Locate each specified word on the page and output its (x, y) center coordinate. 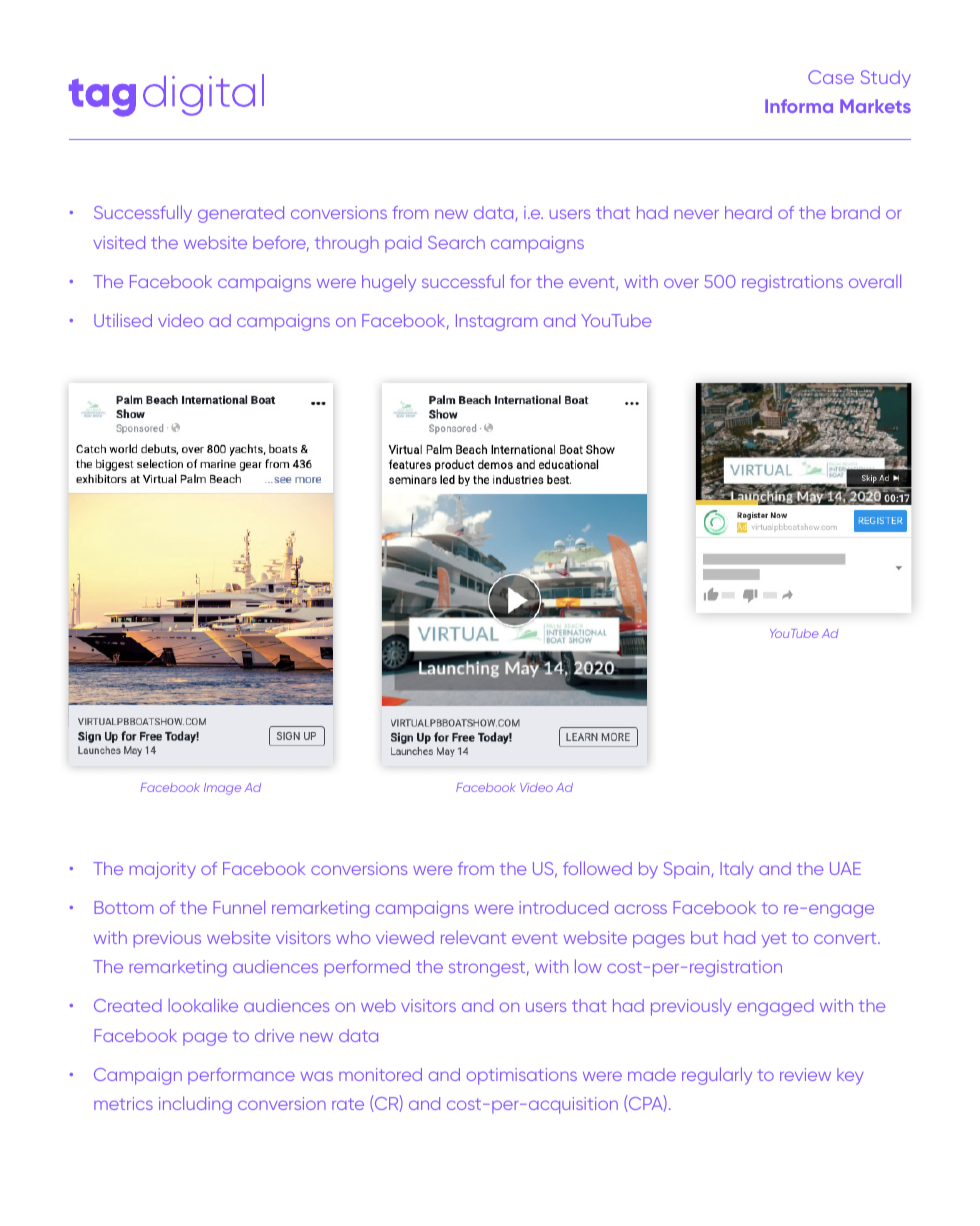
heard (748, 212)
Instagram (496, 322)
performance (241, 1076)
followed (597, 868)
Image (222, 789)
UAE (845, 868)
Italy (737, 870)
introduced (563, 907)
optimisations (522, 1076)
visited (119, 242)
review (805, 1074)
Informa (799, 106)
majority (163, 870)
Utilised (123, 320)
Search (456, 242)
